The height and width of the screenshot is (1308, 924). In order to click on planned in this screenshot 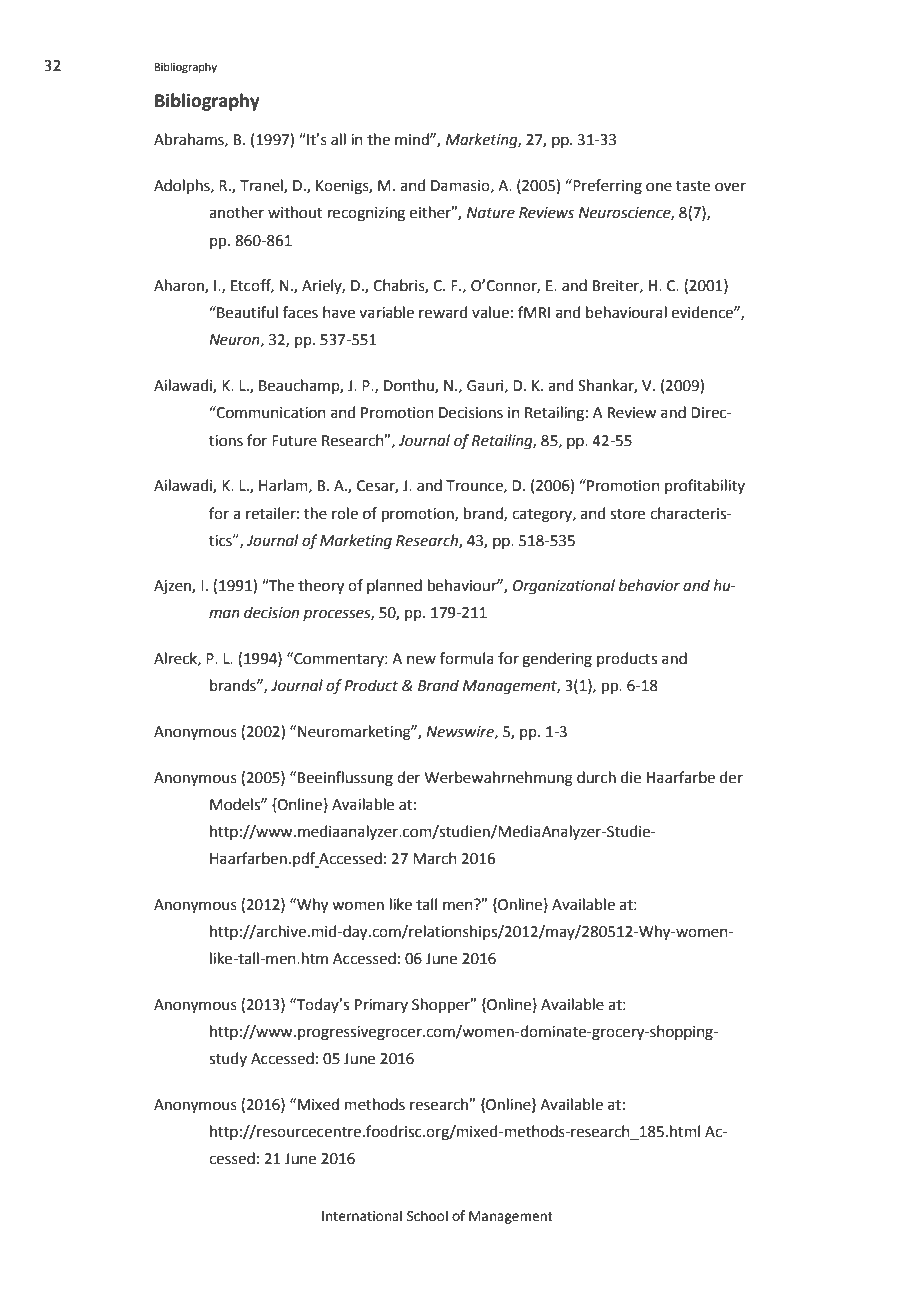, I will do `click(394, 586)`.
